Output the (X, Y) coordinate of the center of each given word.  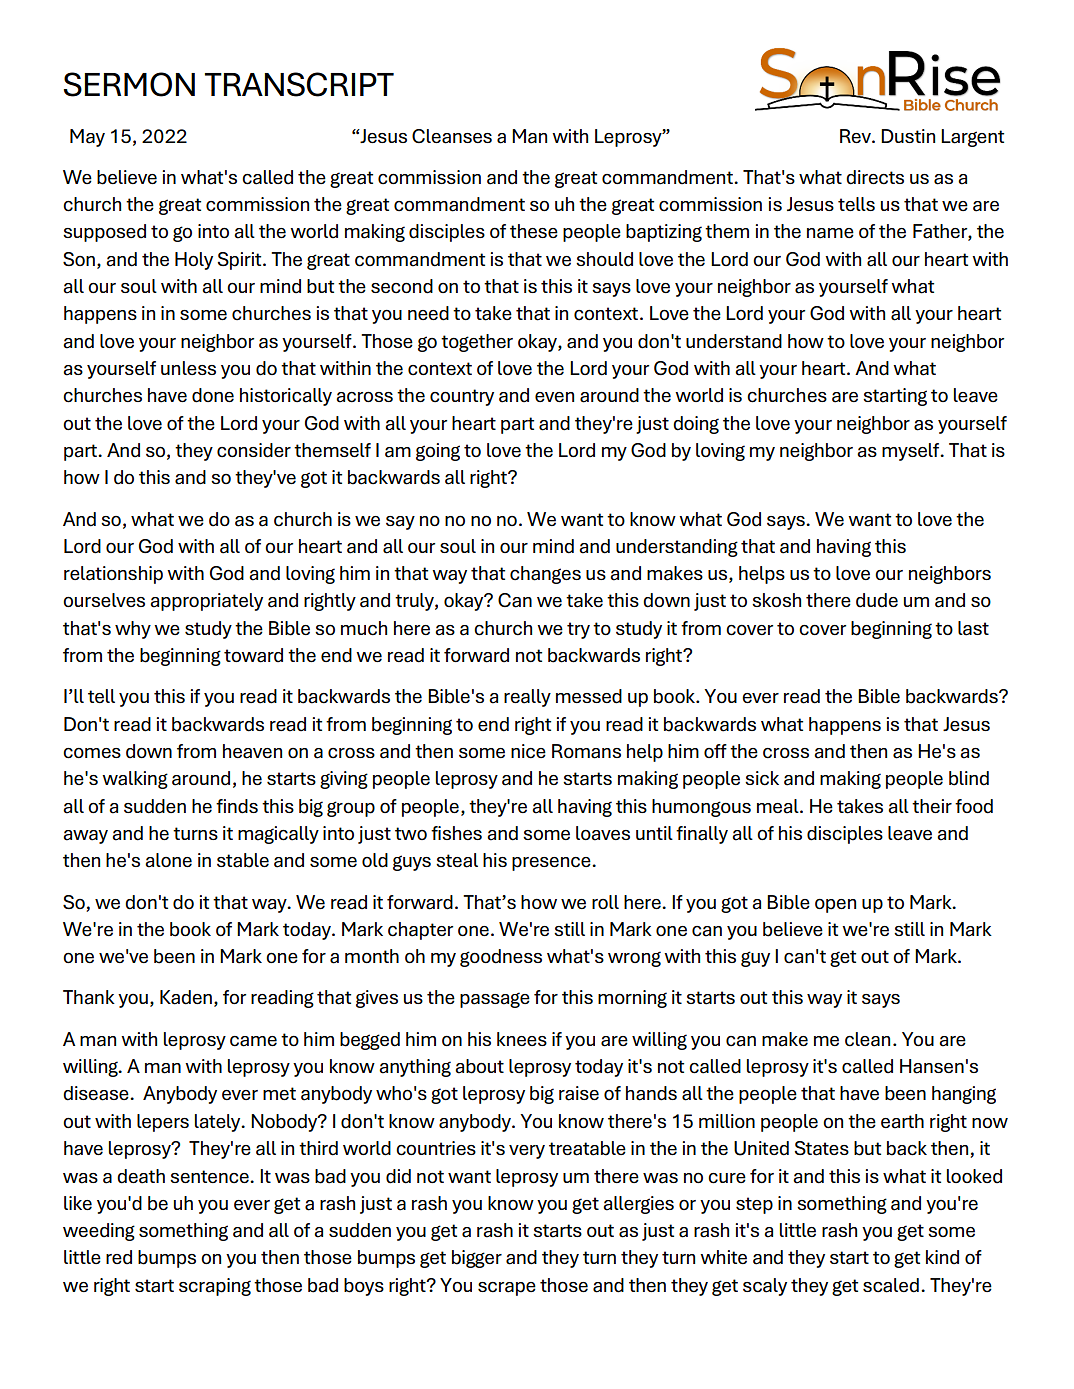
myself (912, 452)
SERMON (129, 84)
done (213, 395)
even (554, 397)
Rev (856, 136)
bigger (477, 1259)
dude (877, 600)
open (835, 906)
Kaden (186, 997)
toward (253, 655)
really (527, 698)
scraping (215, 1287)
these (534, 231)
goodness (501, 958)
